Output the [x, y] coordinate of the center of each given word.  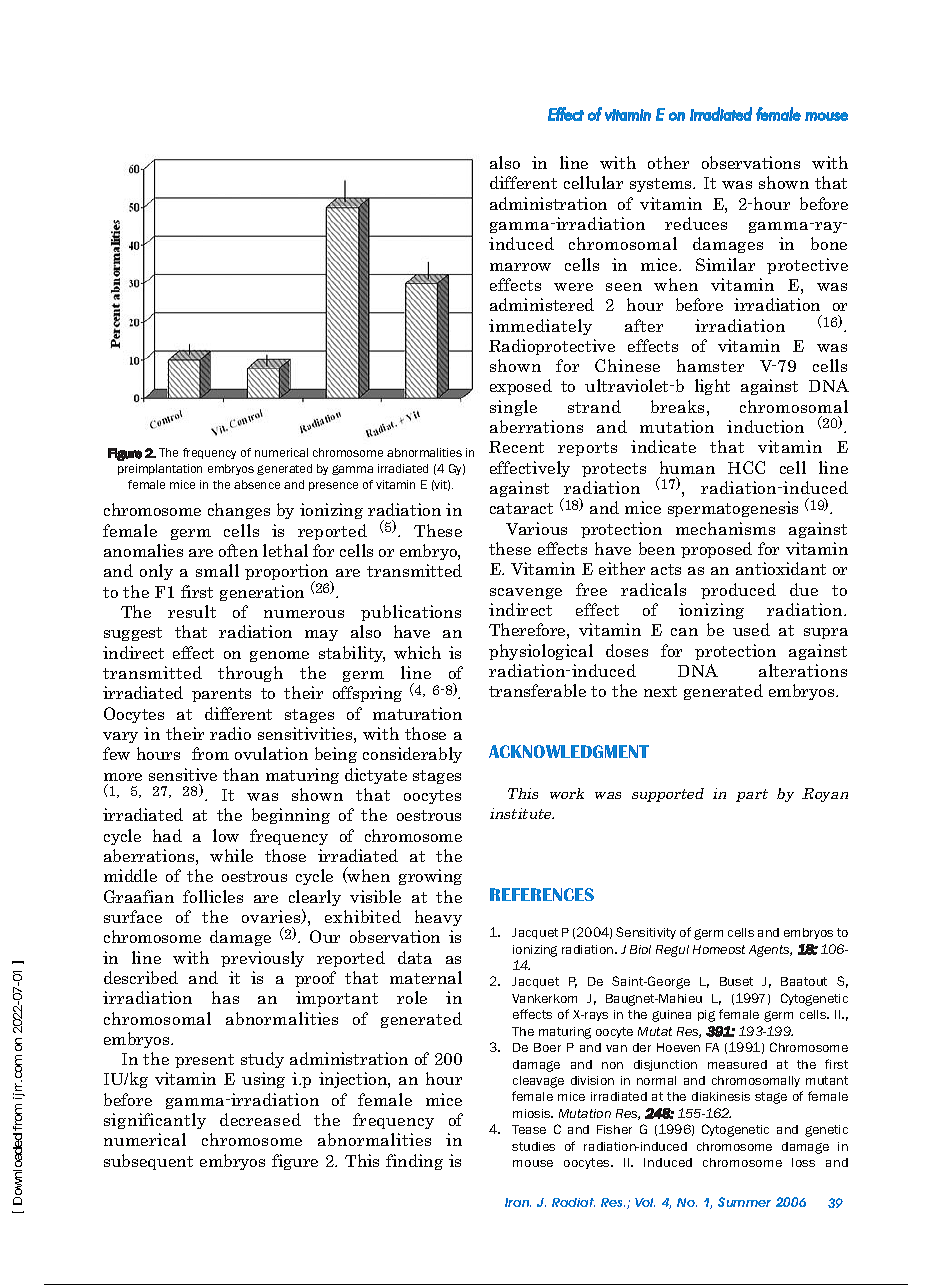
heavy [438, 918]
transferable [537, 690]
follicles [213, 896]
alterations [803, 670]
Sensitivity [646, 933]
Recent [516, 447]
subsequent [148, 1162]
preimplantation [160, 469]
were [573, 287]
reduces [696, 223]
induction [765, 426]
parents [221, 695]
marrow [520, 267]
